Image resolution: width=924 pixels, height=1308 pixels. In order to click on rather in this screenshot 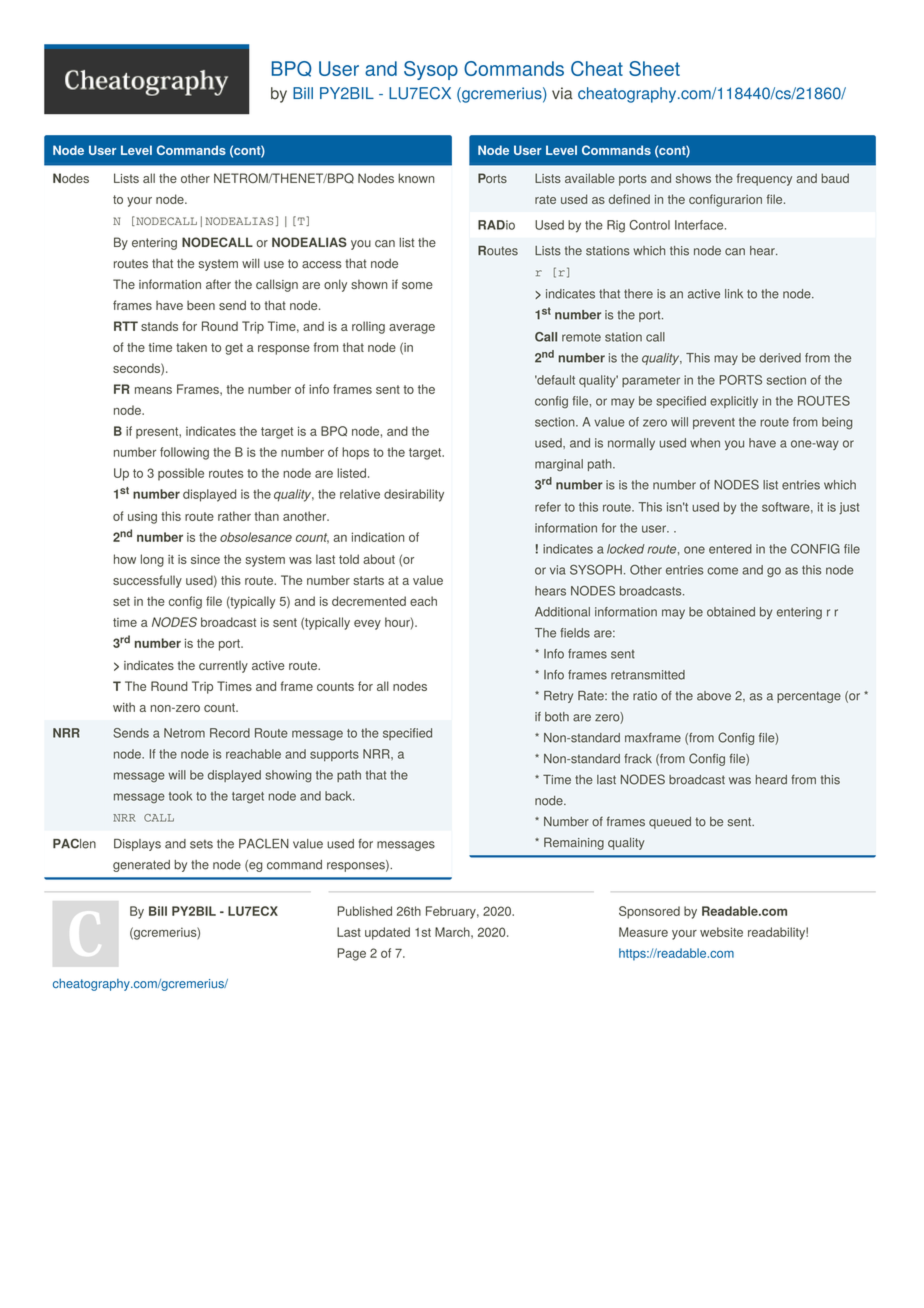, I will do `click(234, 516)`.
